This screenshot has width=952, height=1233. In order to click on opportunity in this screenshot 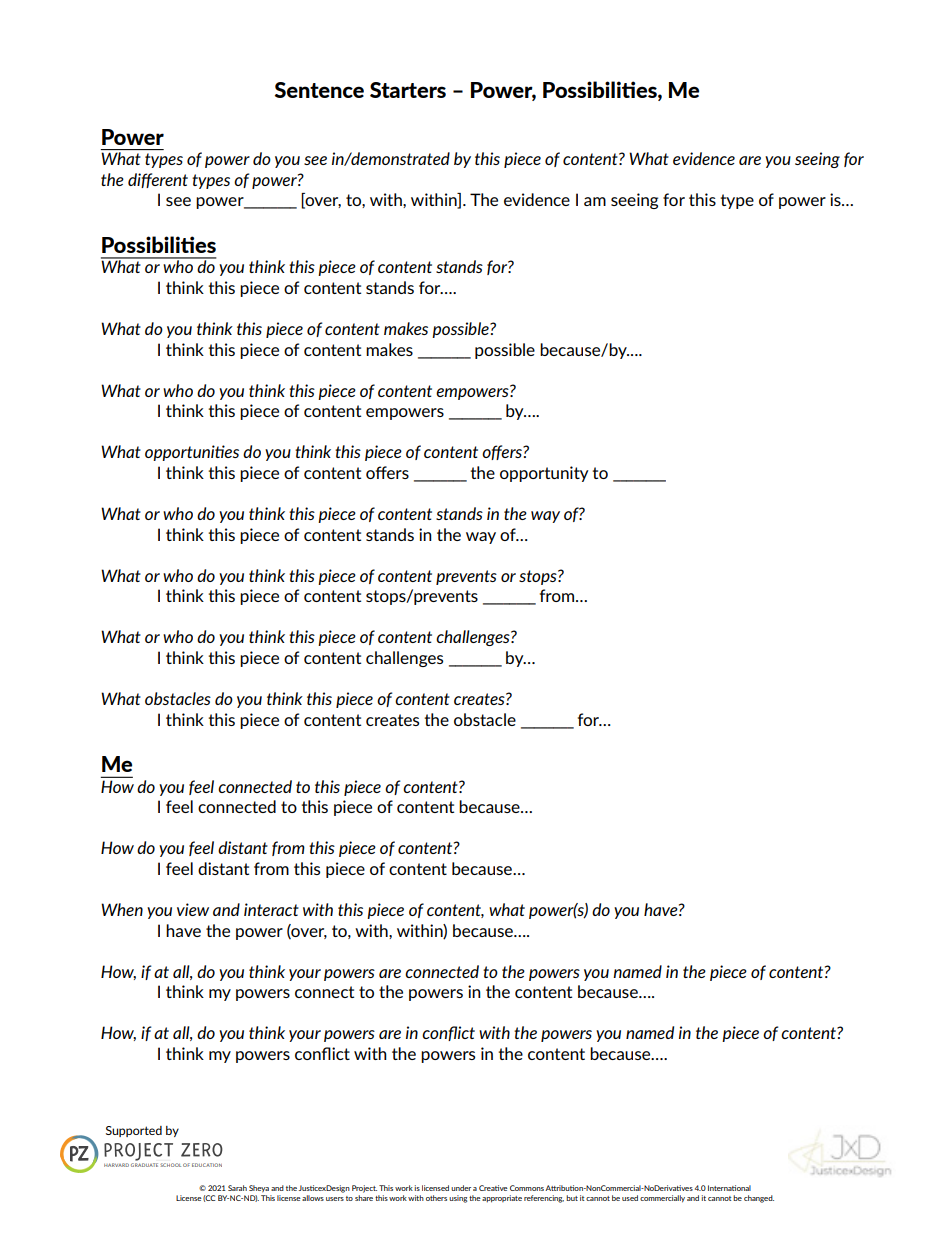, I will do `click(544, 474)`.
